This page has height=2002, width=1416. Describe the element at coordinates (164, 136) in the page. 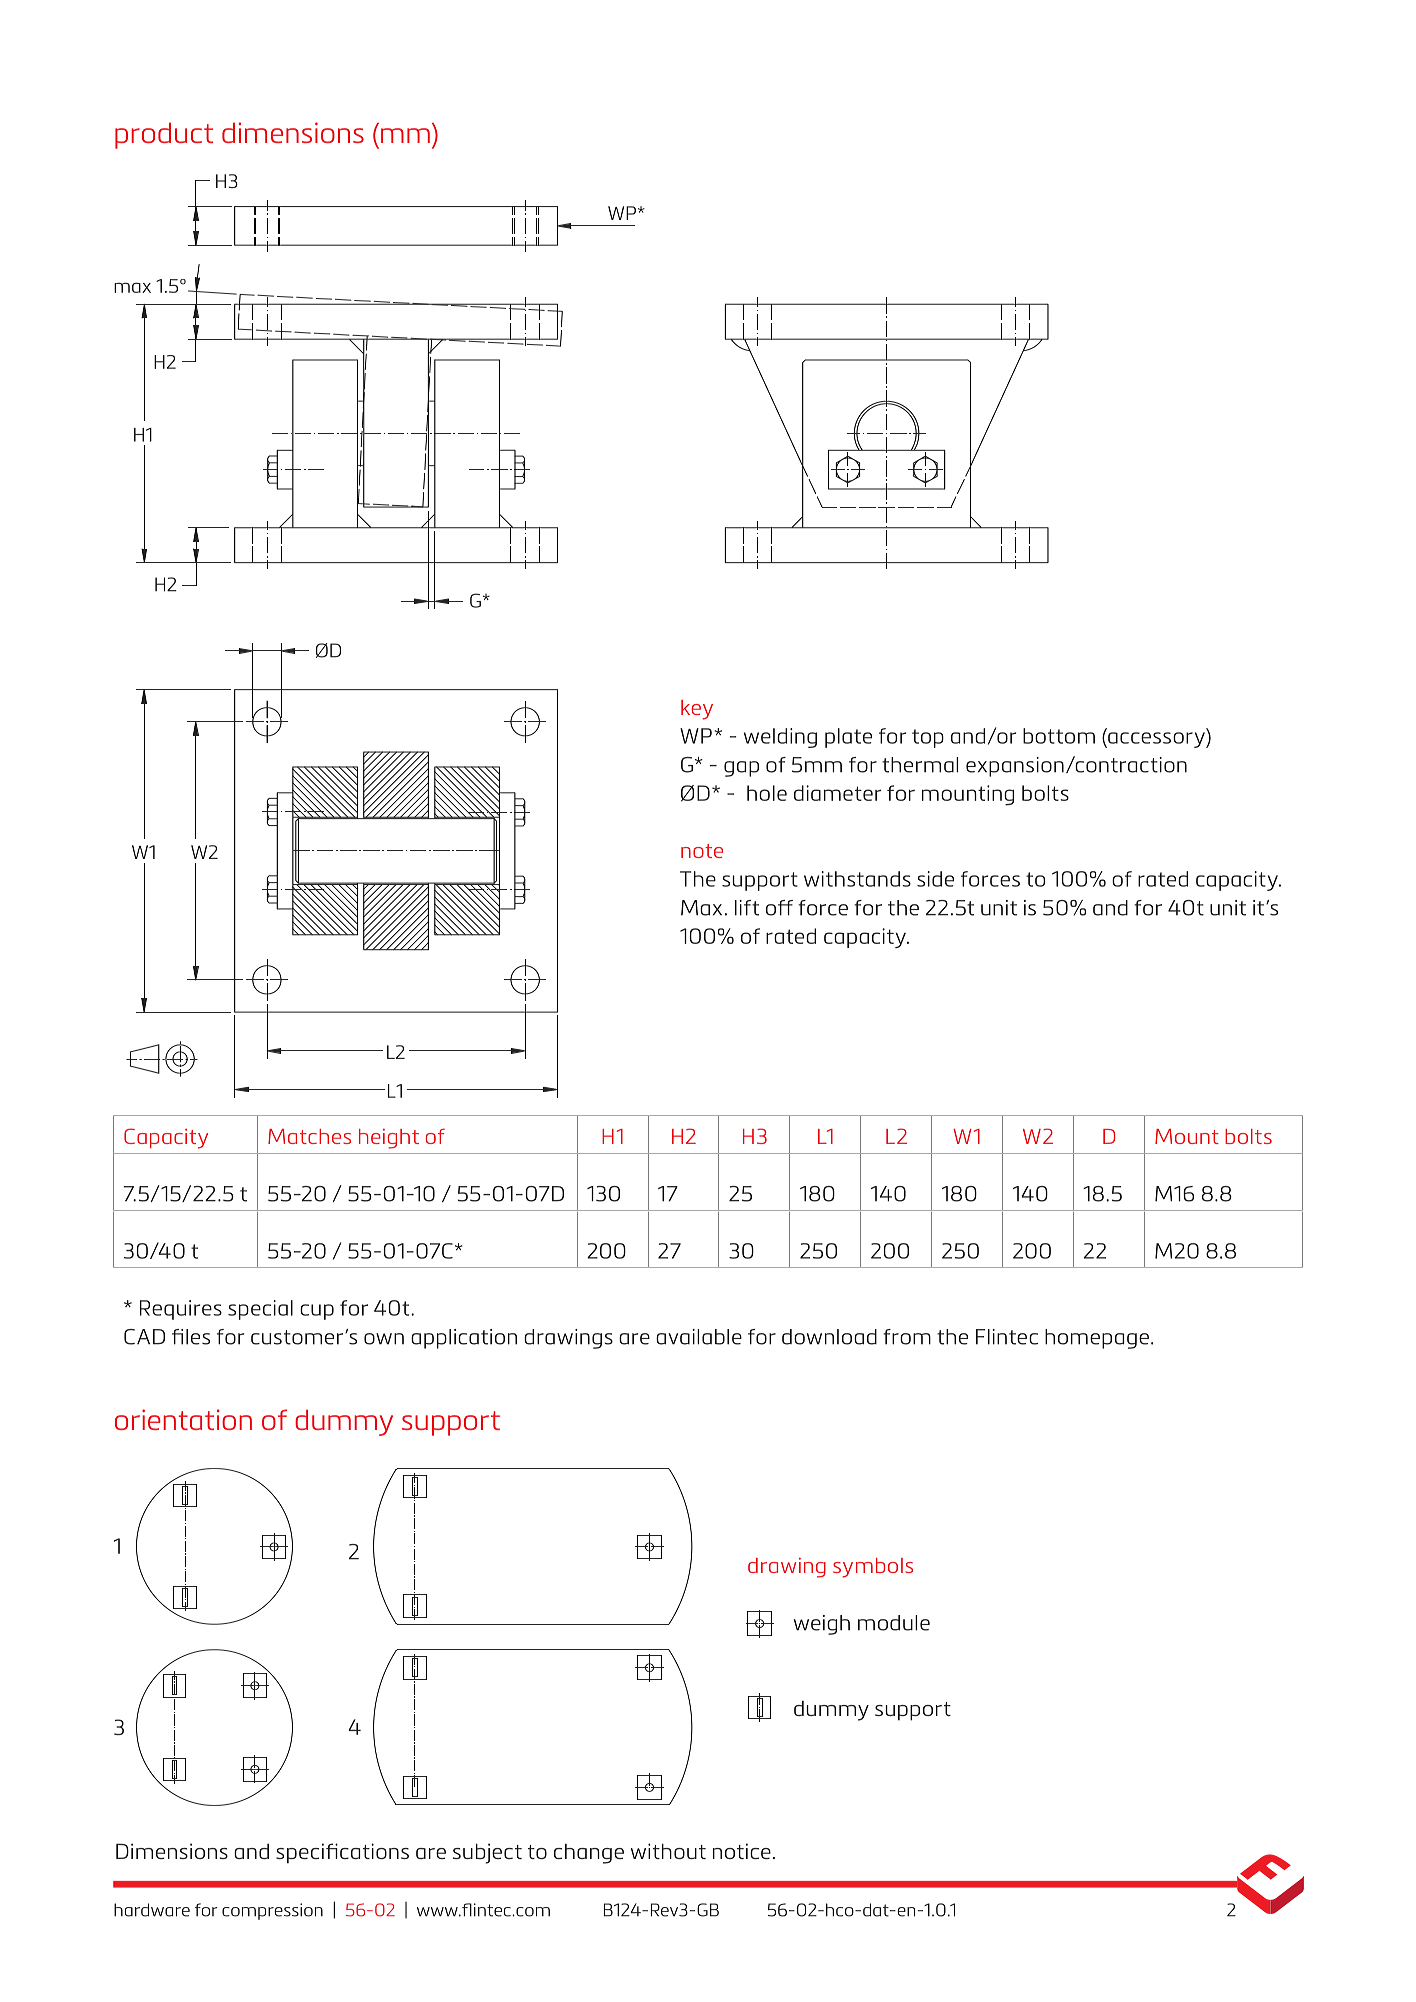

I see `product` at that location.
